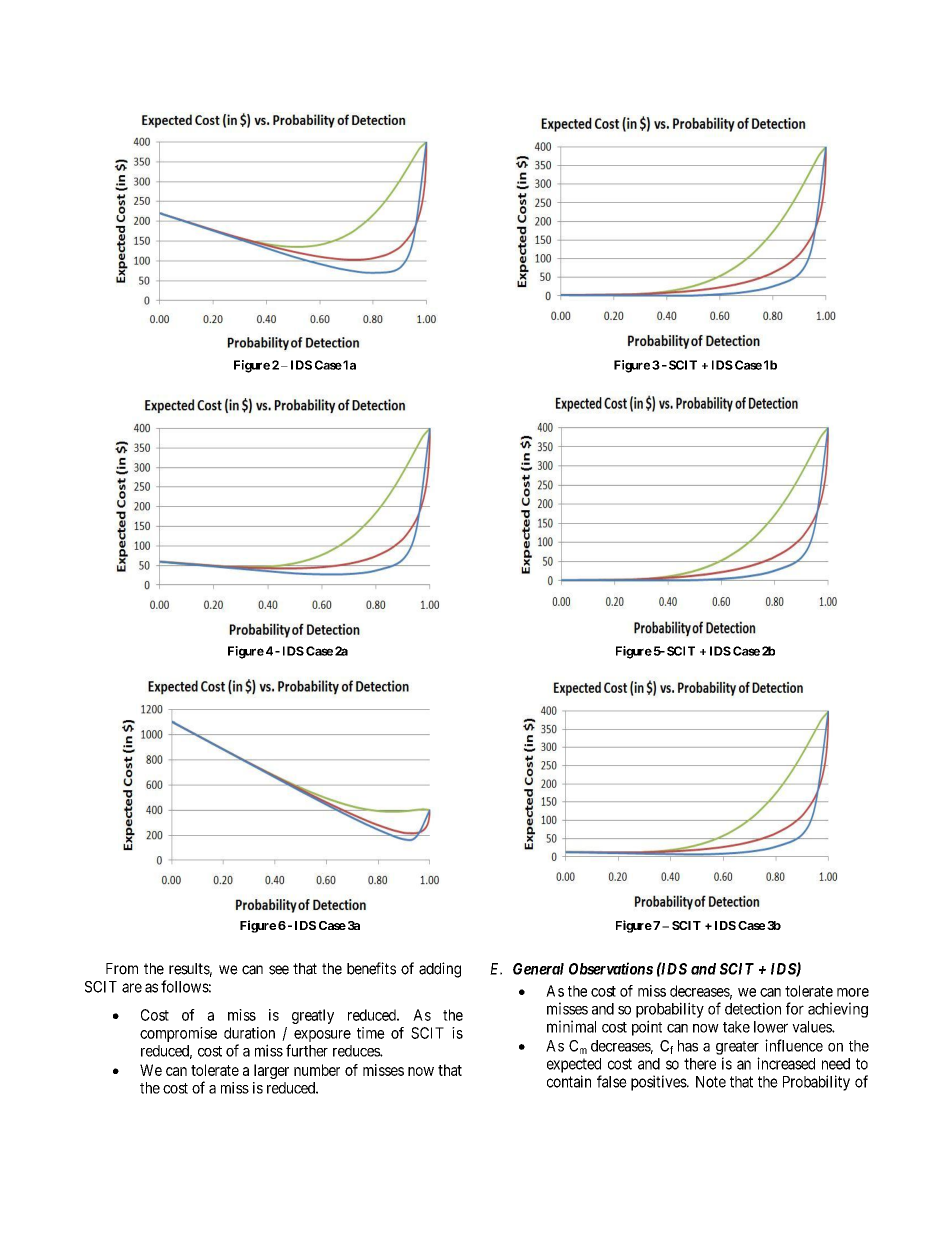  What do you see at coordinates (611, 968) in the document?
I see `Observations` at bounding box center [611, 968].
